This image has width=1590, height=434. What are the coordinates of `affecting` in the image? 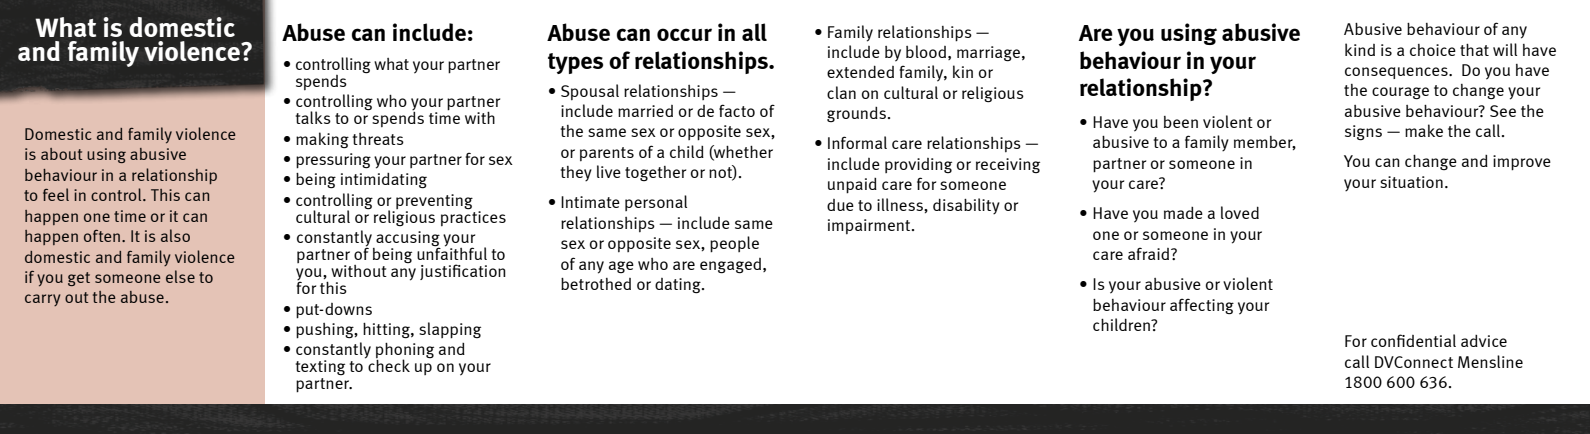 It's located at (1202, 306).
